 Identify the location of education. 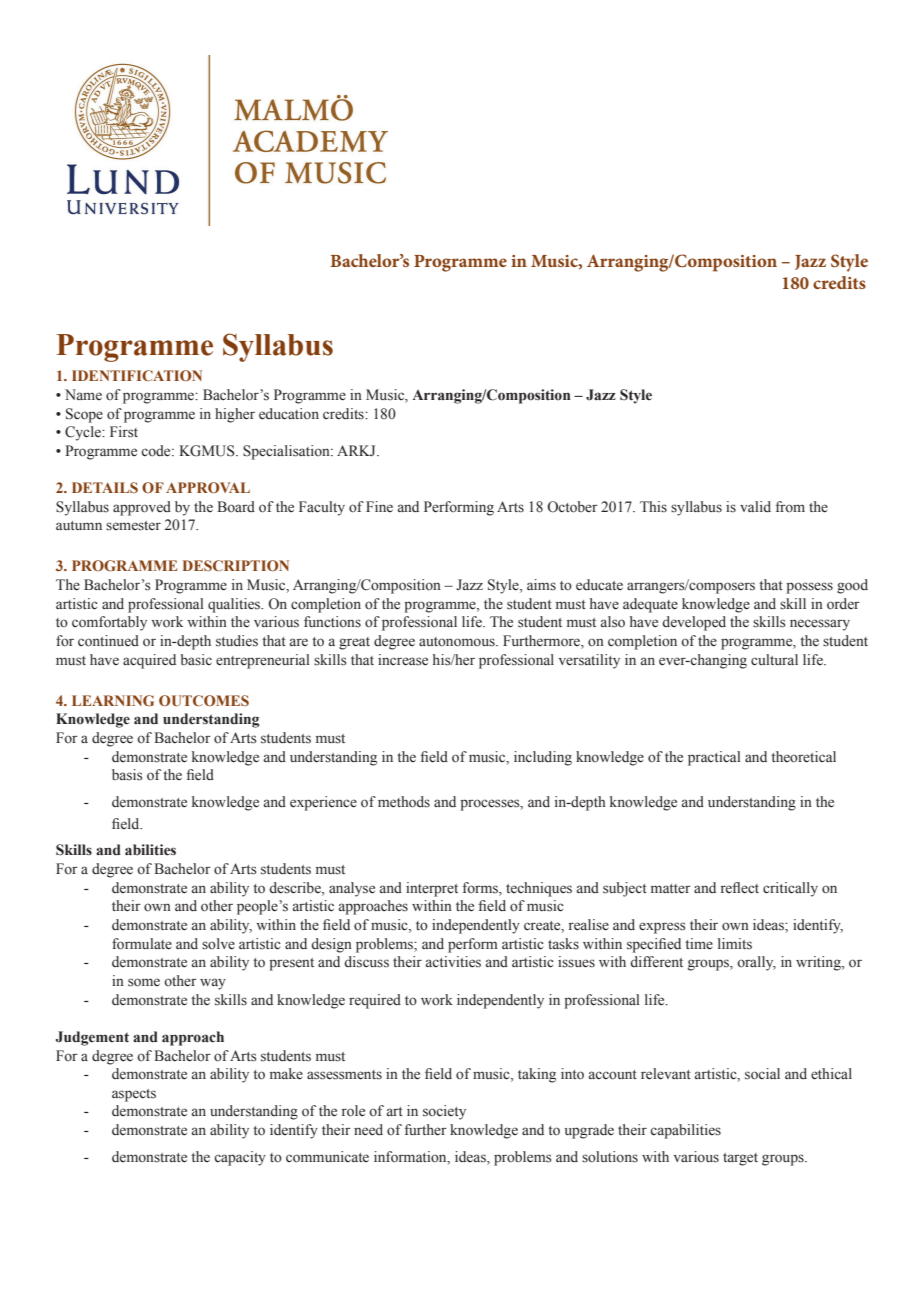
(289, 414).
